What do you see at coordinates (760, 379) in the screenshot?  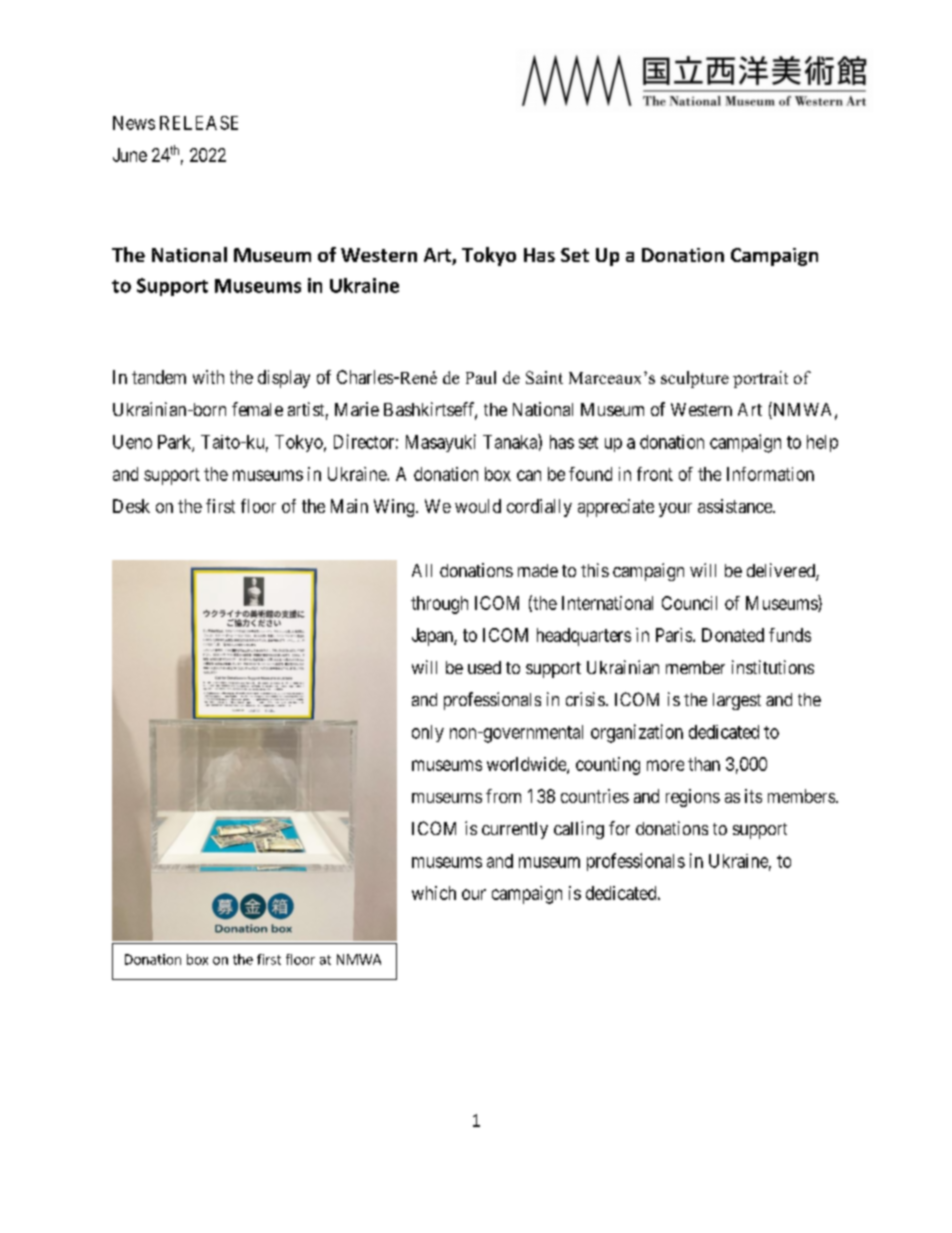 I see `portrait` at bounding box center [760, 379].
